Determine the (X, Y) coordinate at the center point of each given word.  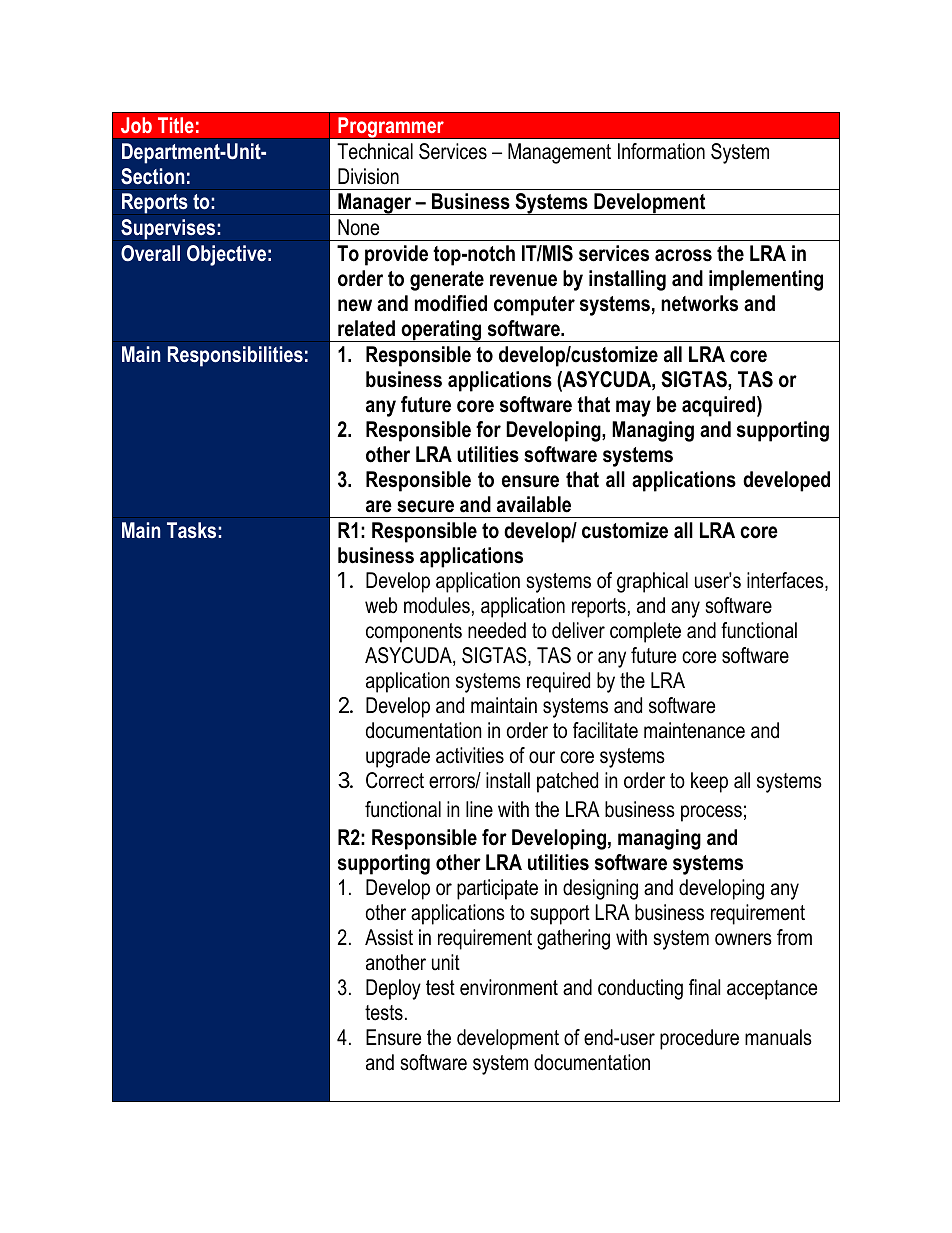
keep (709, 782)
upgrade (398, 757)
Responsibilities (235, 356)
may (633, 408)
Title (176, 125)
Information (661, 151)
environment (509, 987)
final (704, 987)
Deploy (393, 989)
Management (559, 153)
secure (425, 506)
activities (470, 755)
